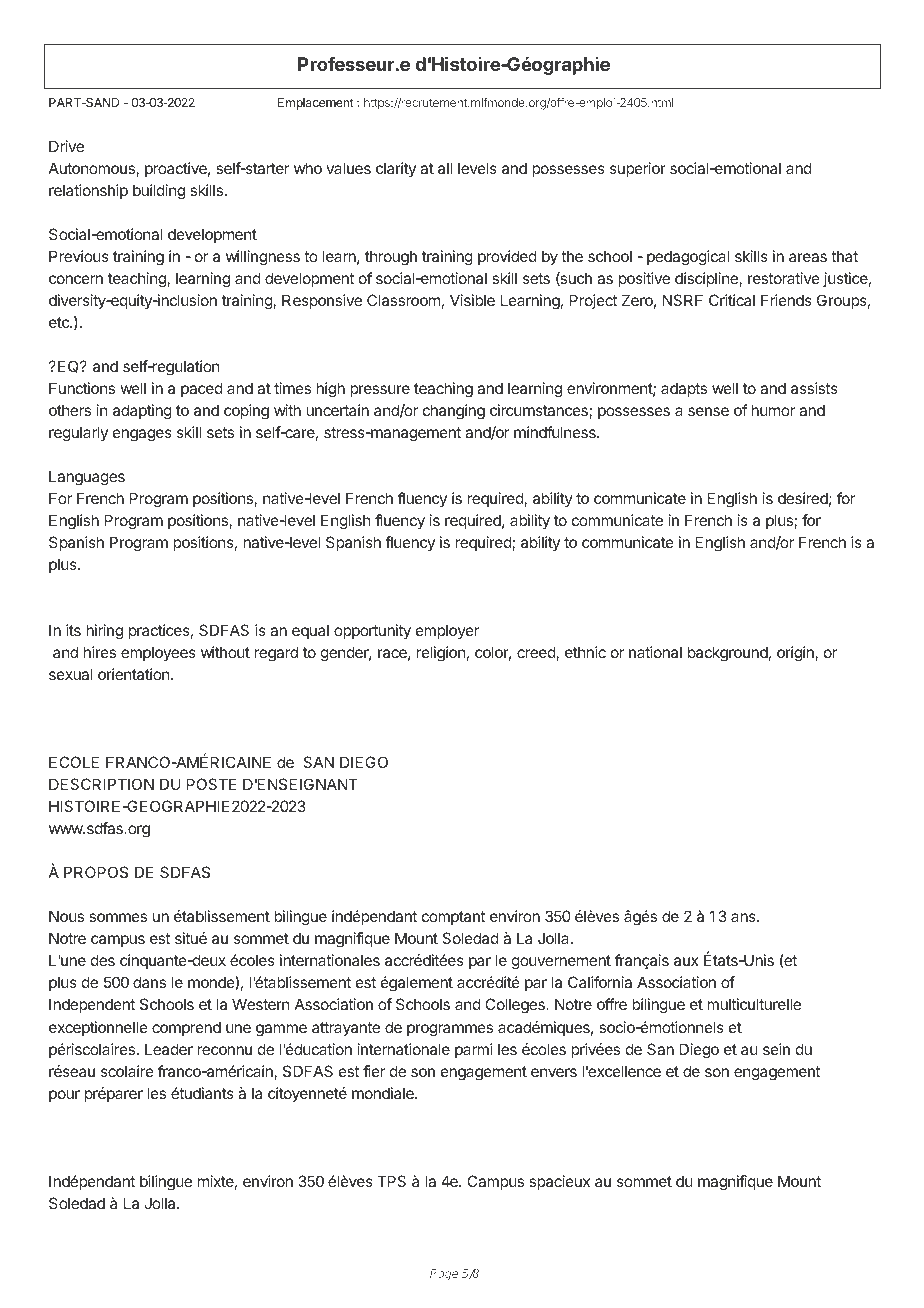 Image resolution: width=924 pixels, height=1308 pixels. What do you see at coordinates (454, 412) in the screenshot?
I see `changing` at bounding box center [454, 412].
